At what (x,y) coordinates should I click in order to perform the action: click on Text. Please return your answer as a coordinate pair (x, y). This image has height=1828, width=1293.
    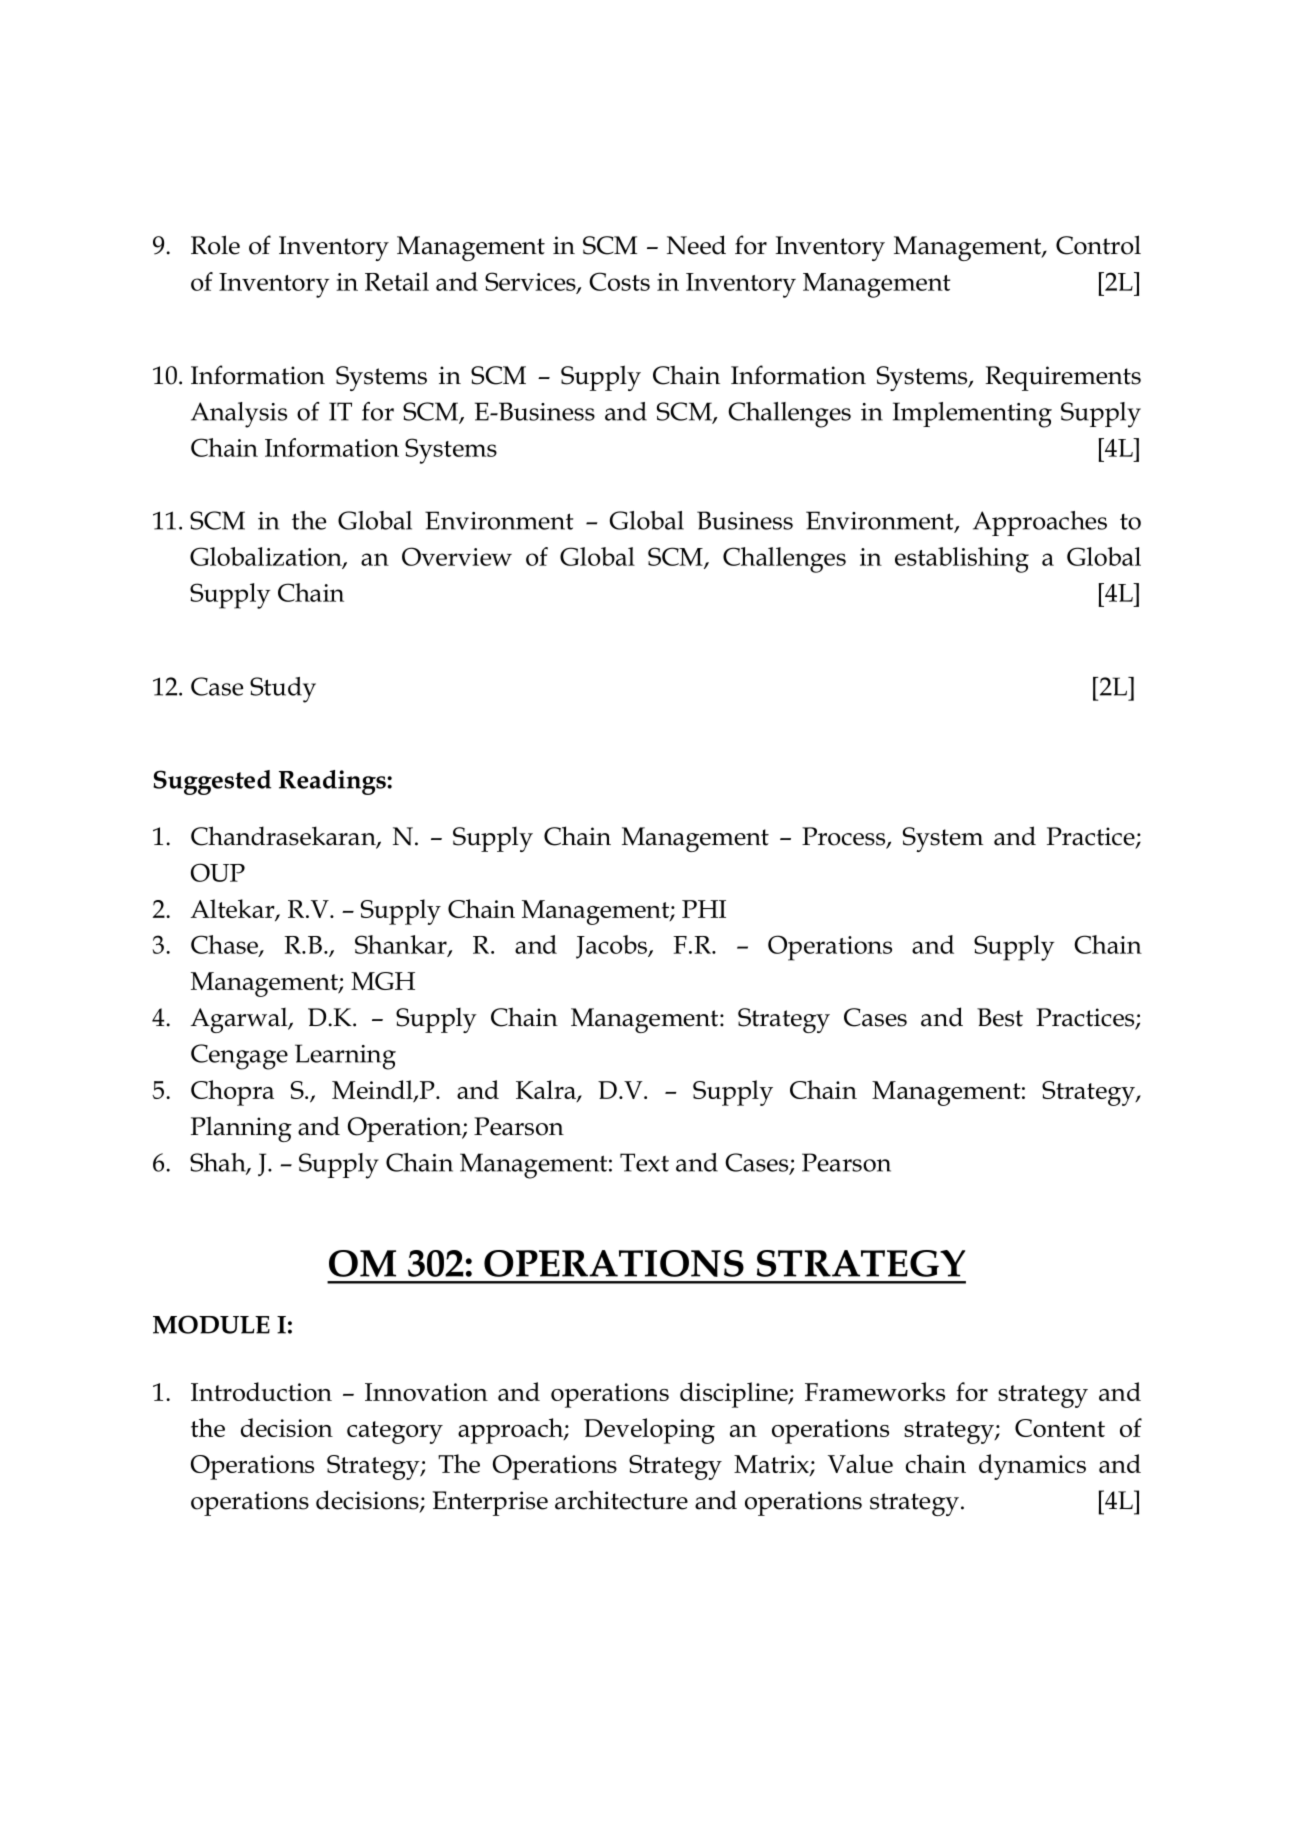
    Looking at the image, I should click on (644, 1162).
